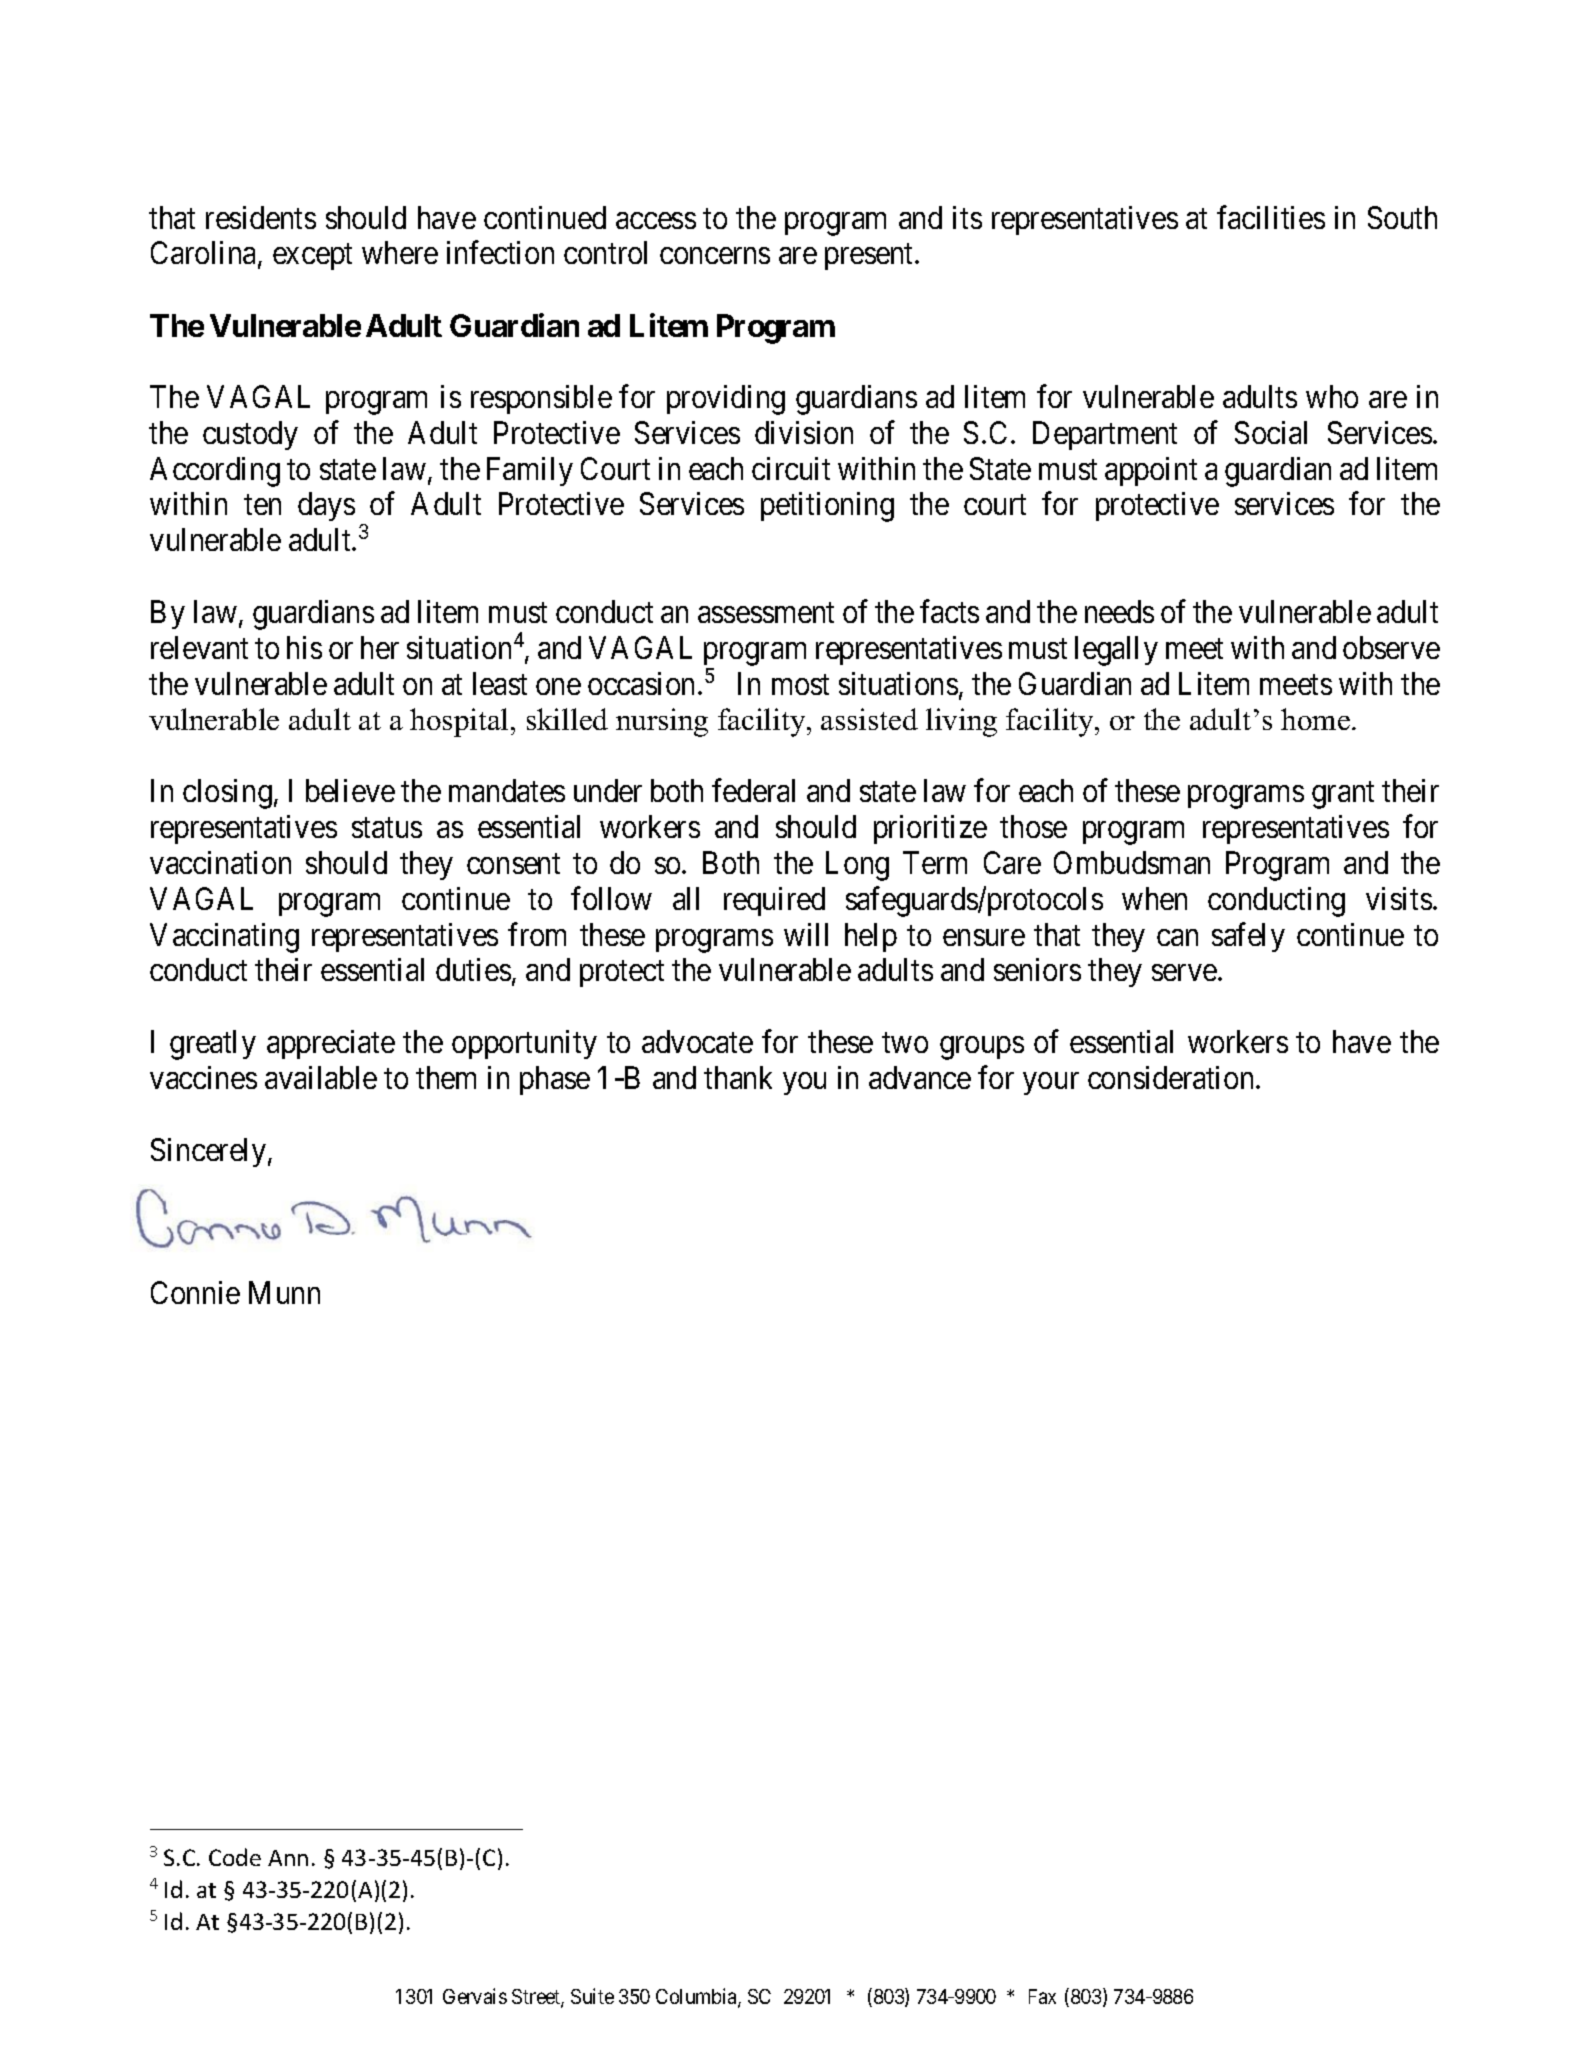 Image resolution: width=1589 pixels, height=2057 pixels. Describe the element at coordinates (321, 1077) in the screenshot. I see `available` at that location.
